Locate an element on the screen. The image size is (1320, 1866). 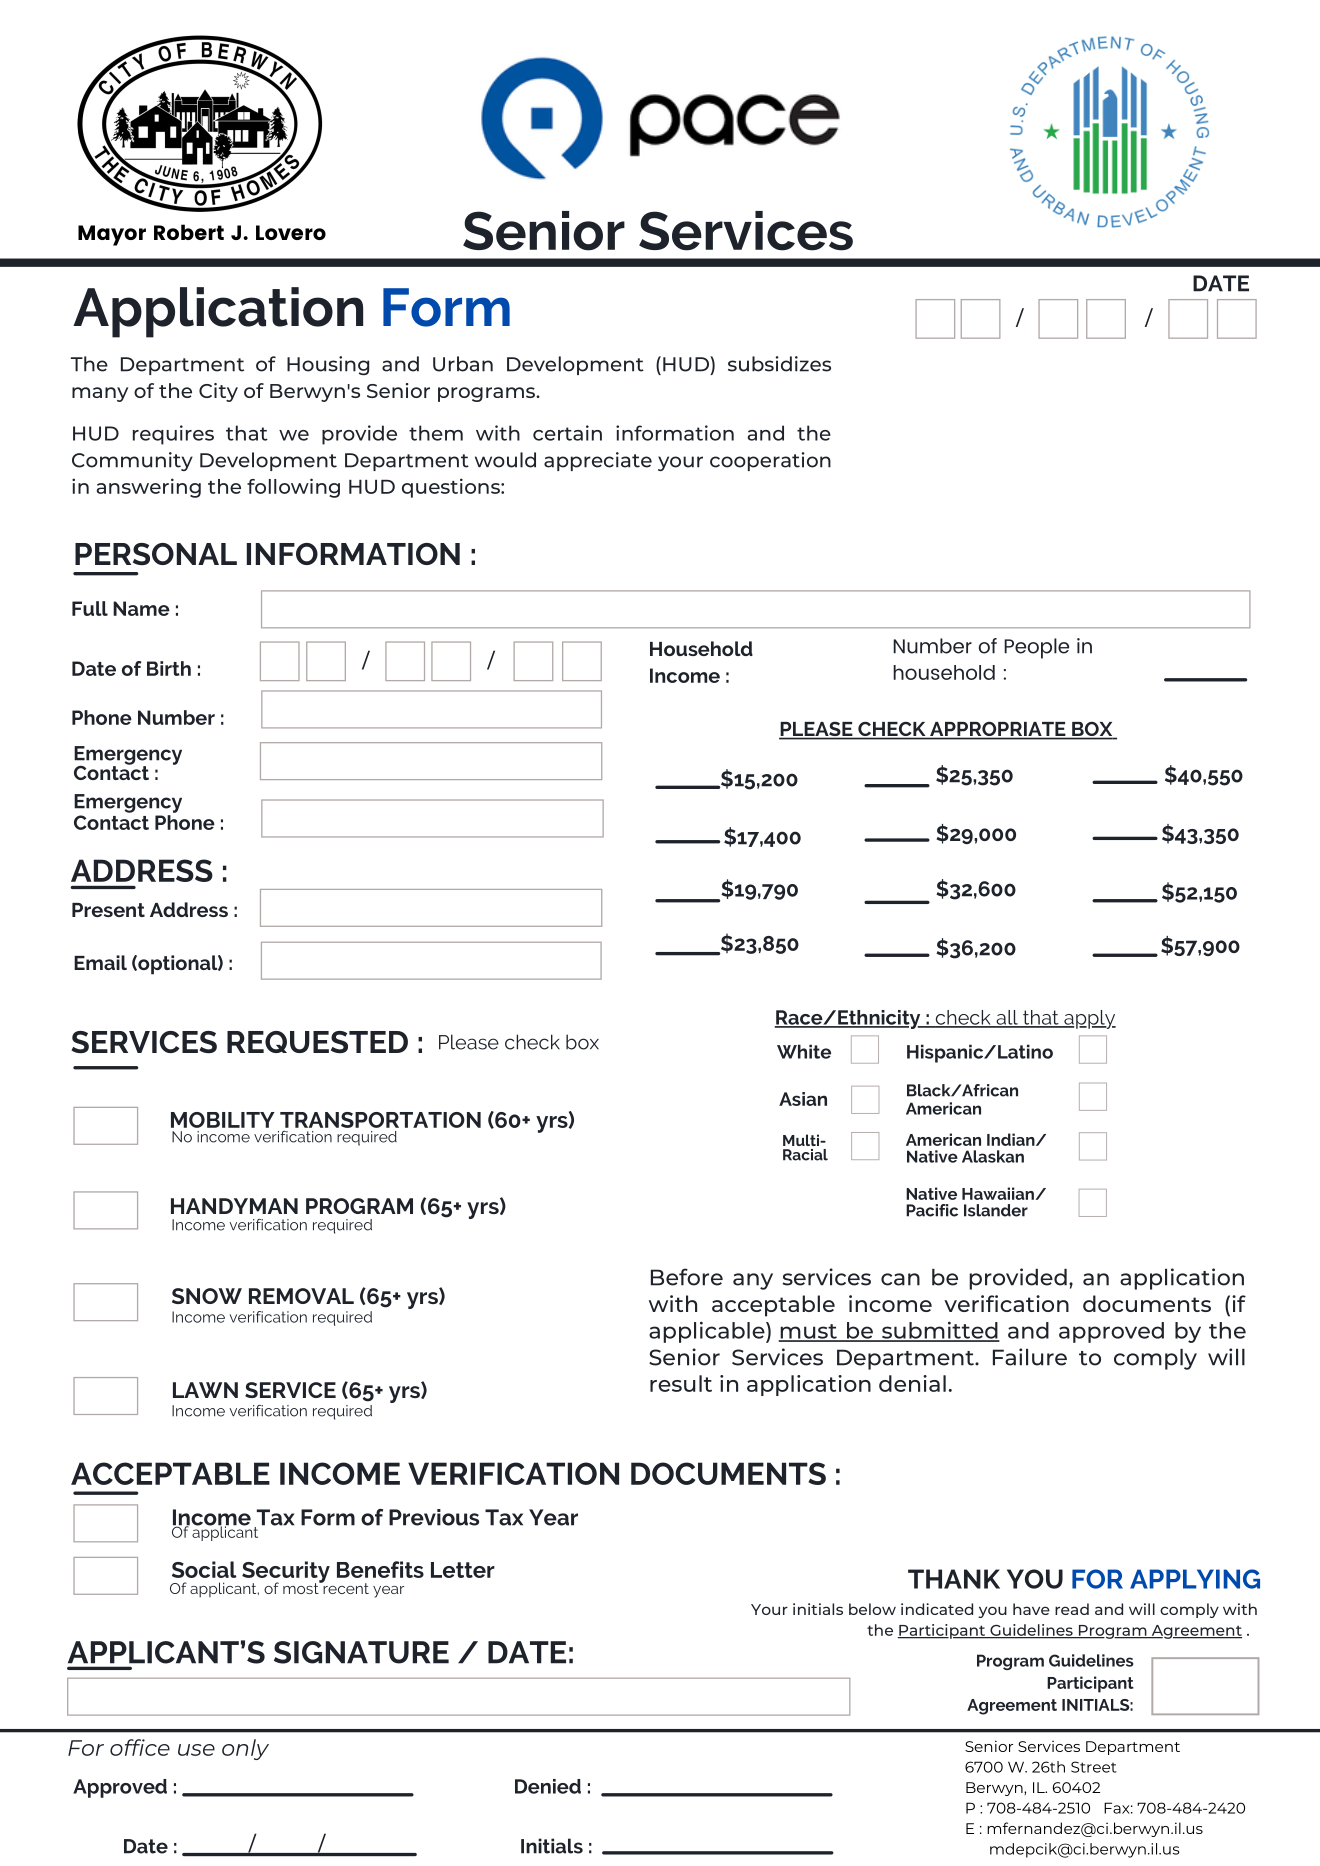
subsidizes is located at coordinates (779, 364).
